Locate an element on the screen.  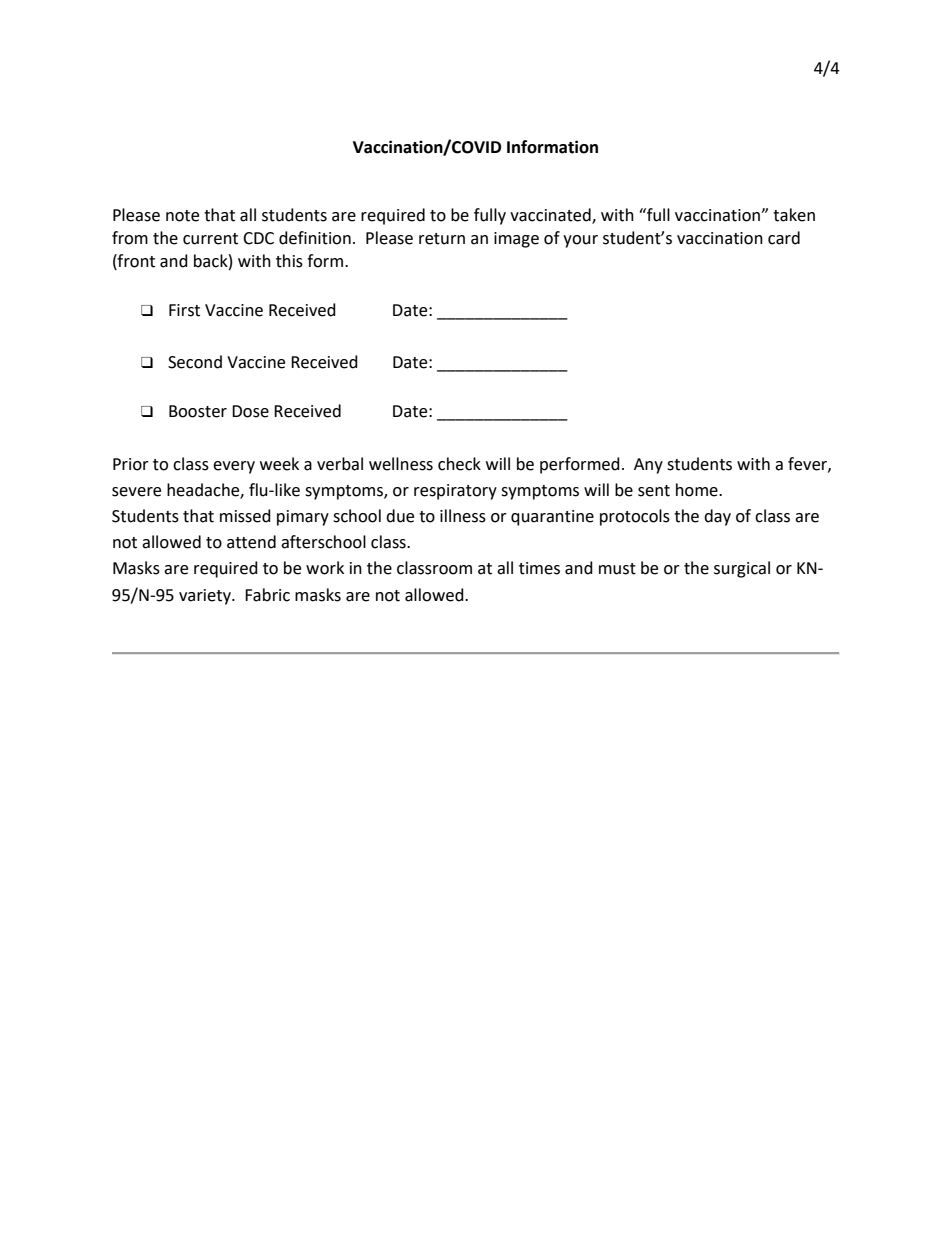
variety is located at coordinates (206, 597).
